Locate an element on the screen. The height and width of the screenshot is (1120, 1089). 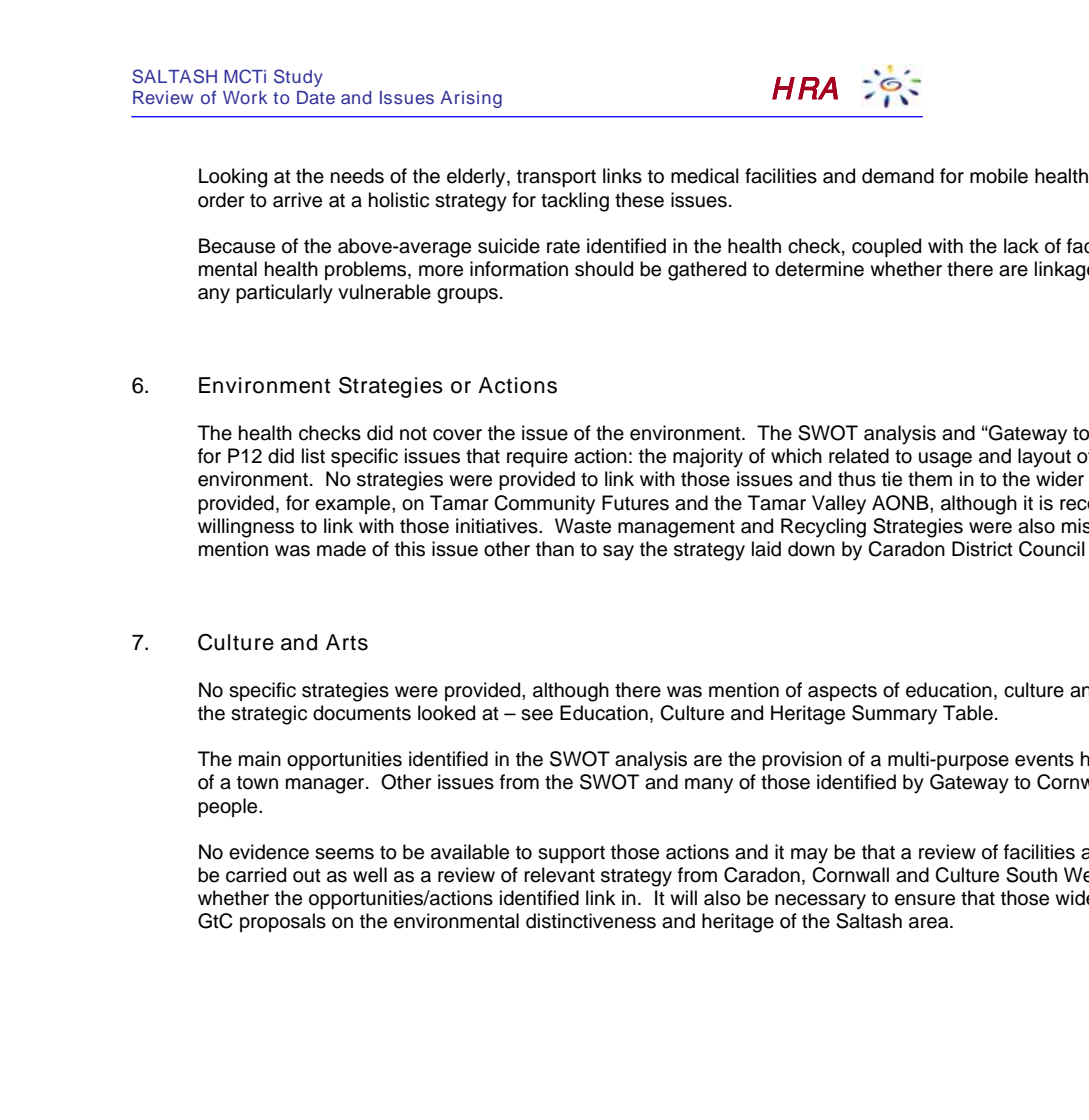
usage is located at coordinates (945, 460).
